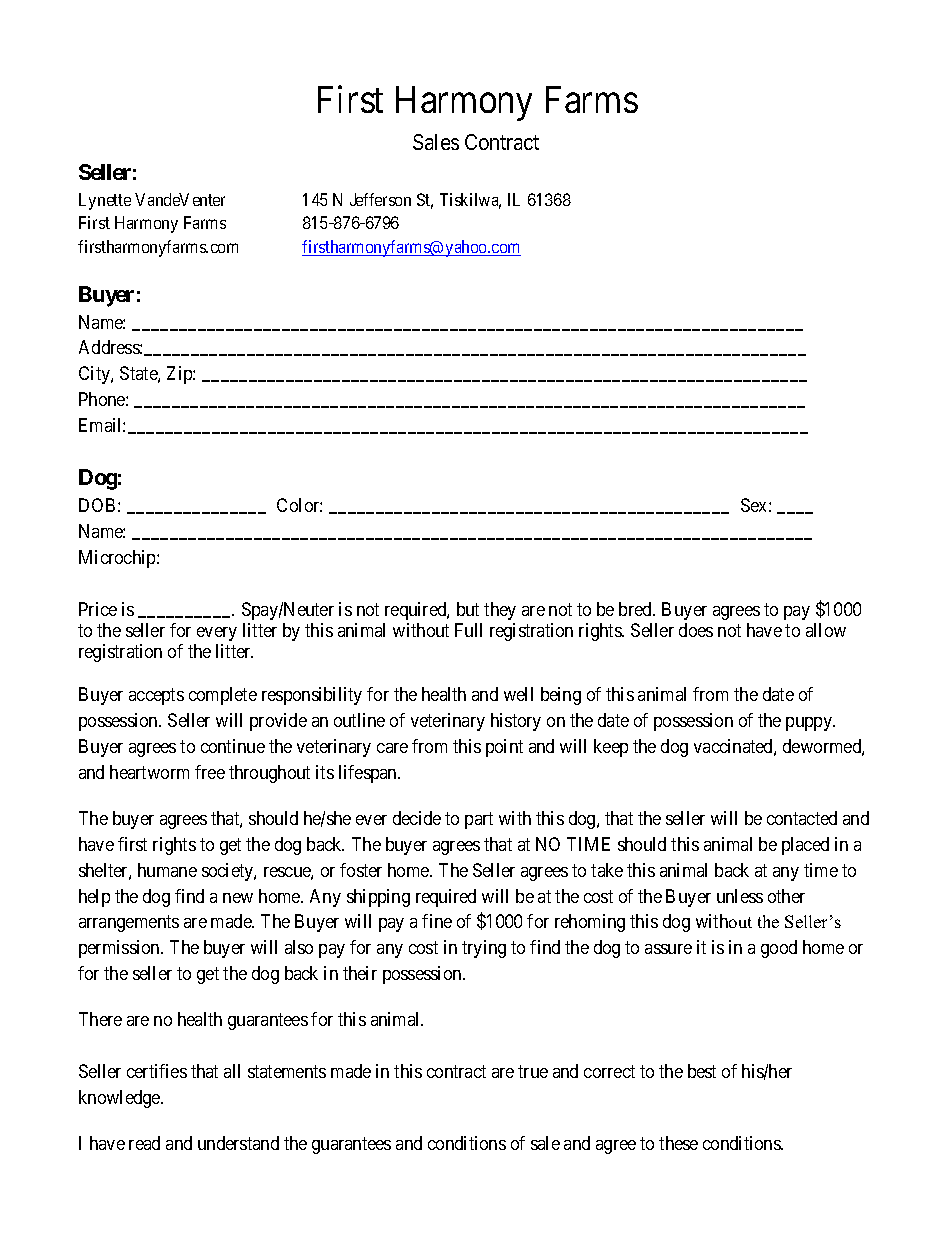 This page has height=1233, width=952. What do you see at coordinates (156, 697) in the page?
I see `accepts` at bounding box center [156, 697].
